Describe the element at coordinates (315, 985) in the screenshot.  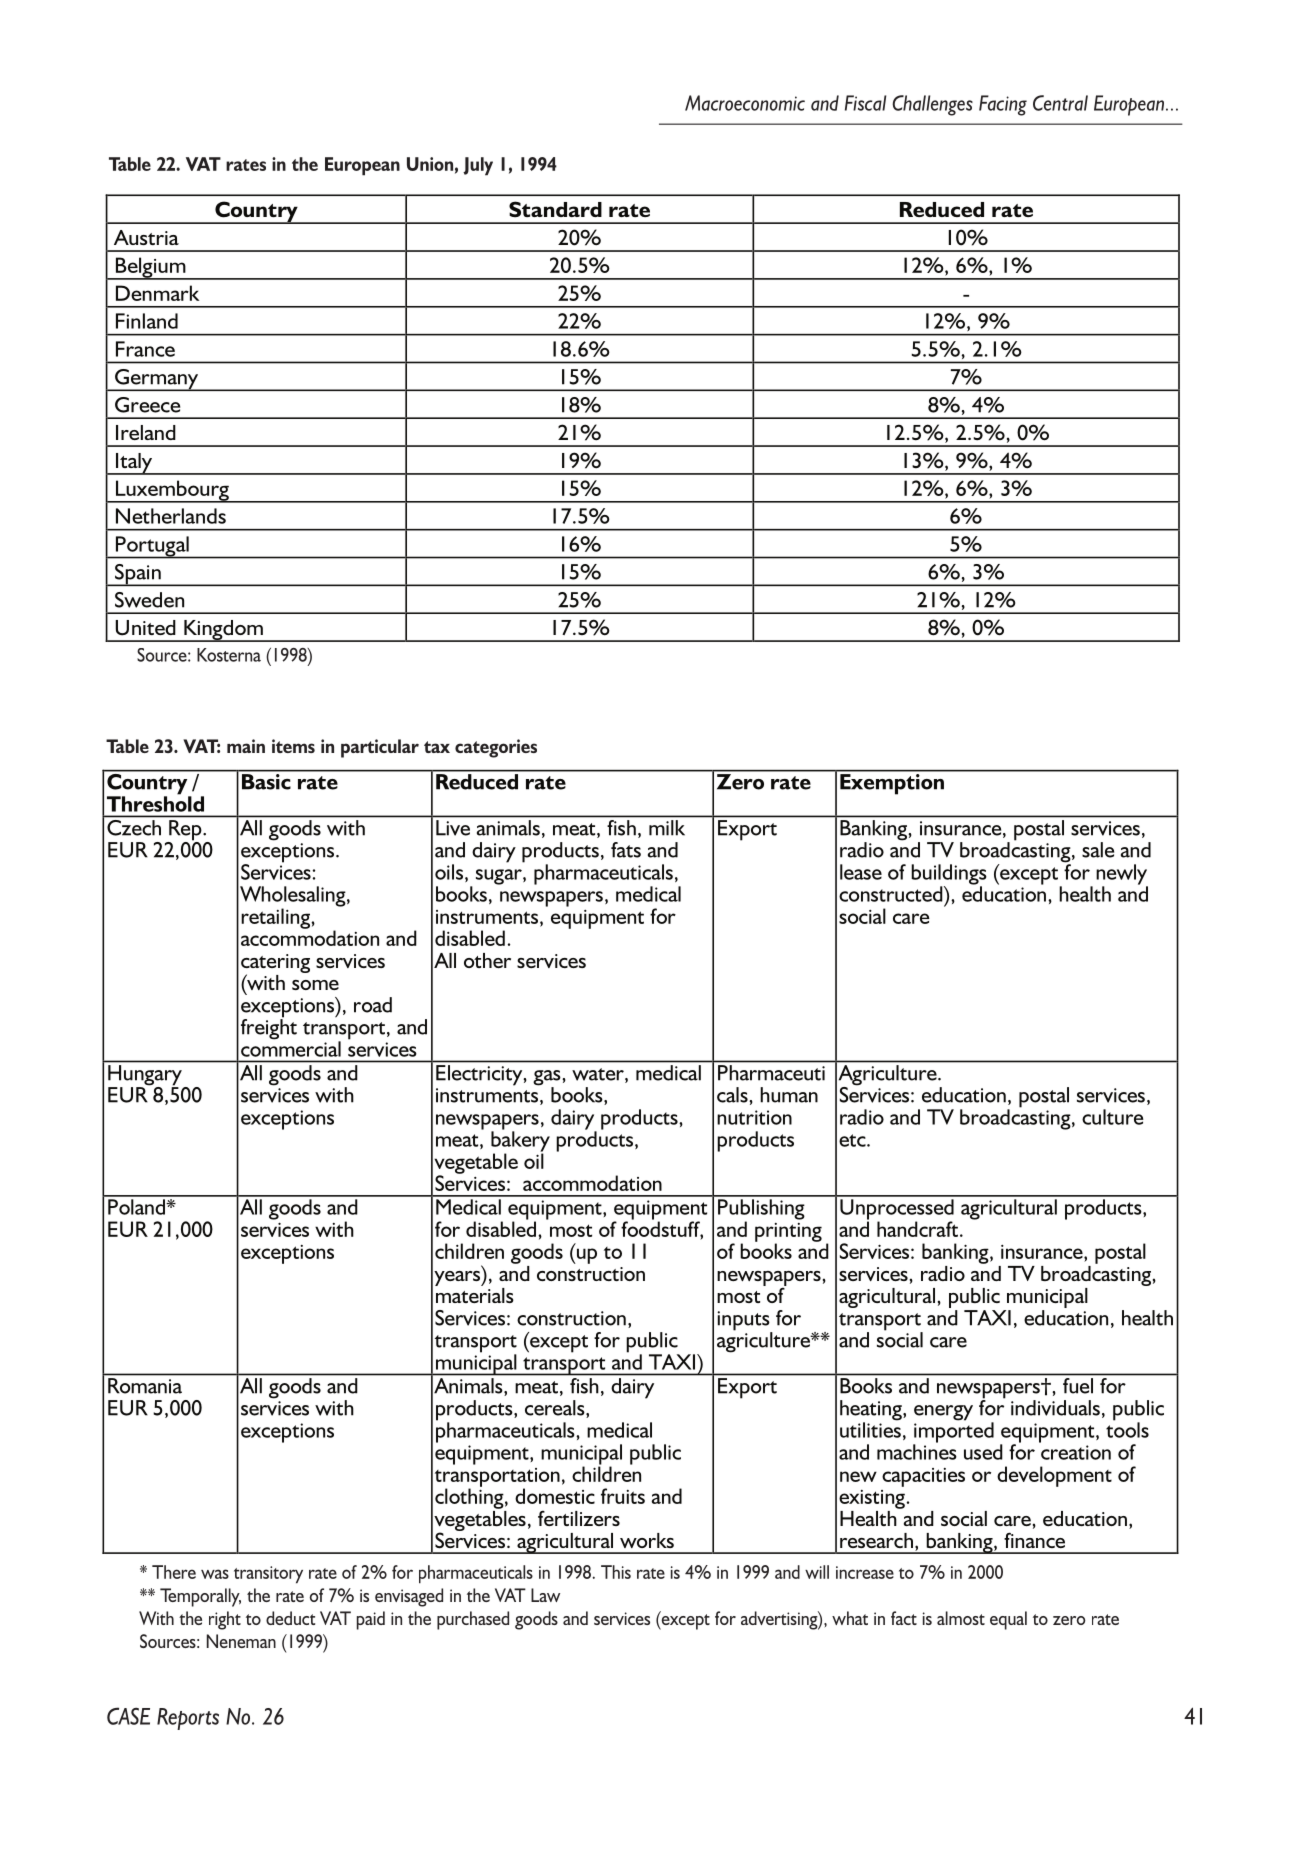
I see `some` at that location.
